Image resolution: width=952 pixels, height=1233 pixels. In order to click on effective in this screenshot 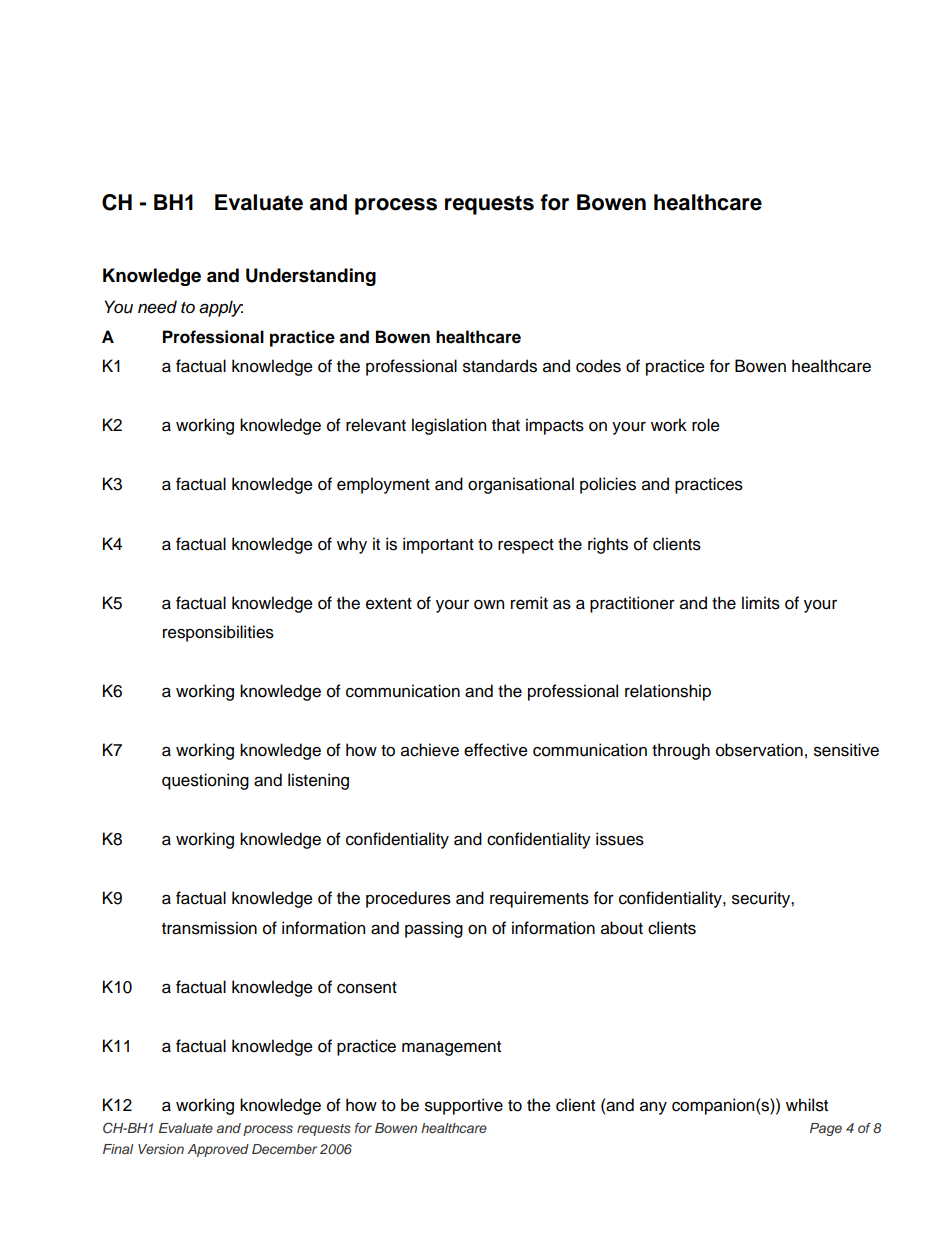, I will do `click(496, 750)`.
